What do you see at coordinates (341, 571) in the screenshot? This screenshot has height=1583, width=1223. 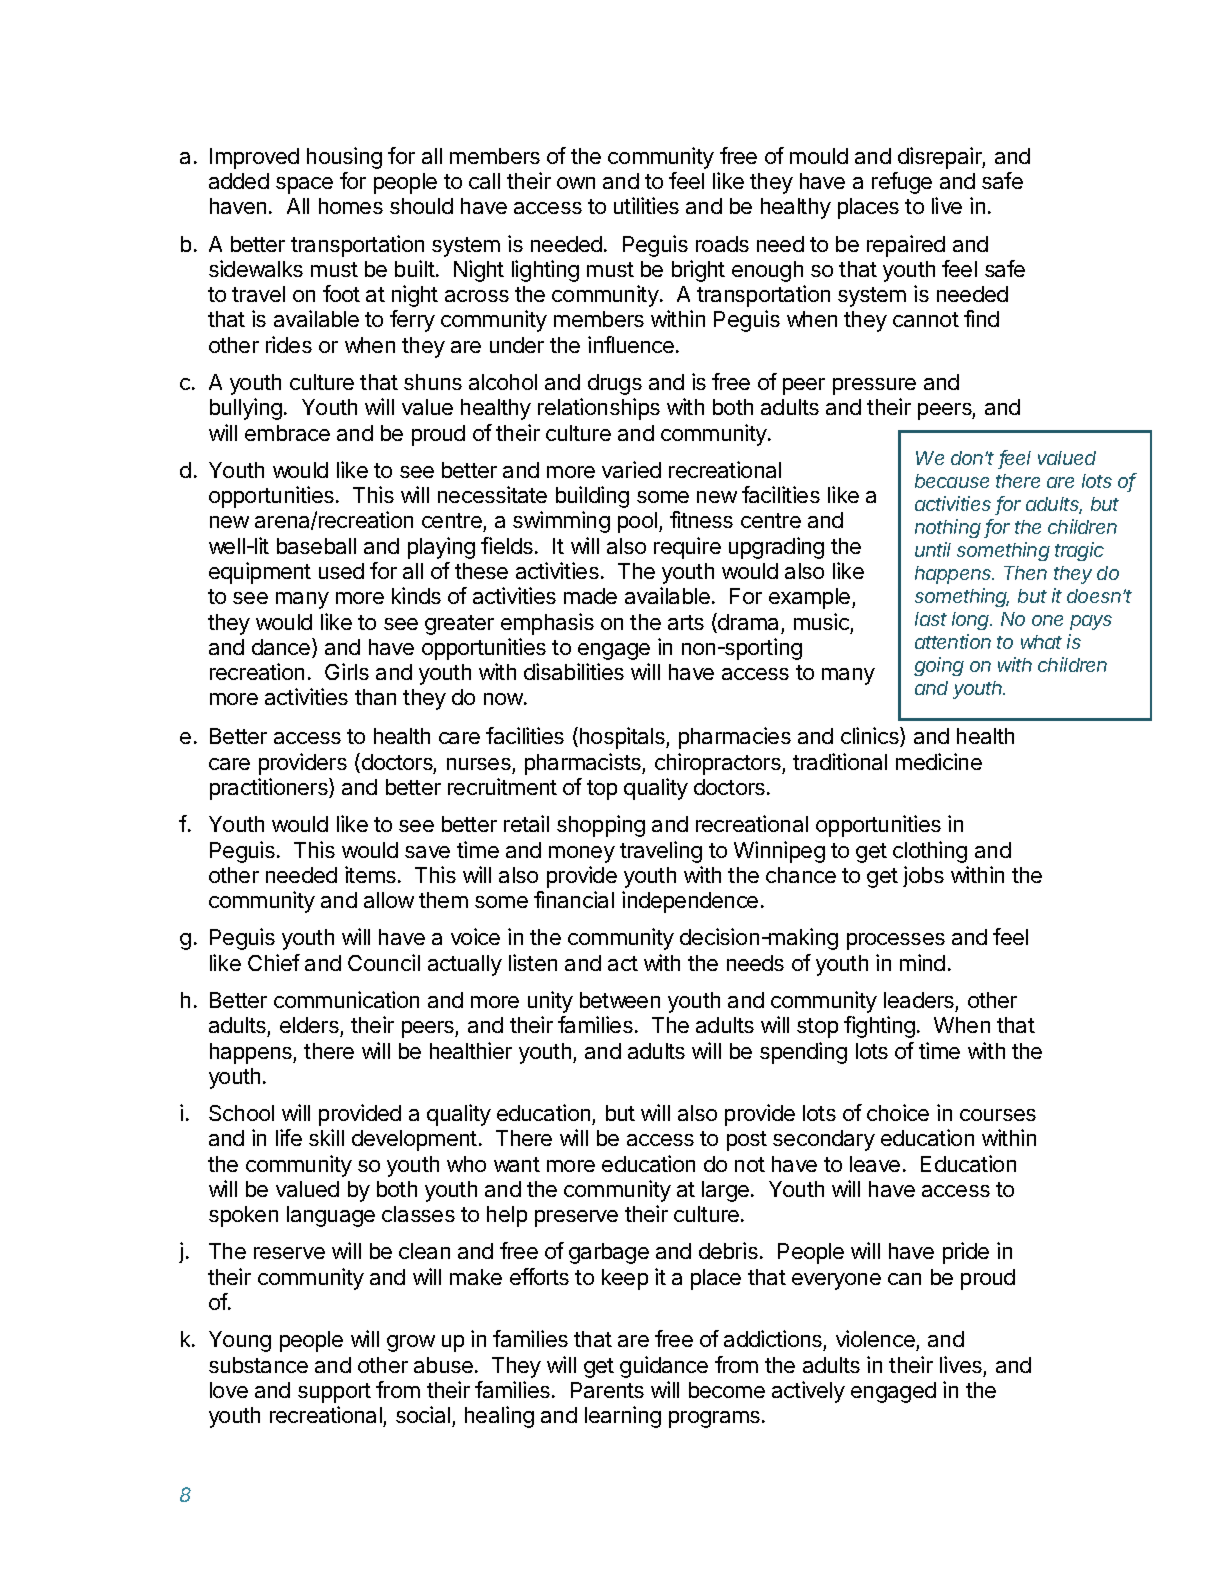 I see `used` at bounding box center [341, 571].
